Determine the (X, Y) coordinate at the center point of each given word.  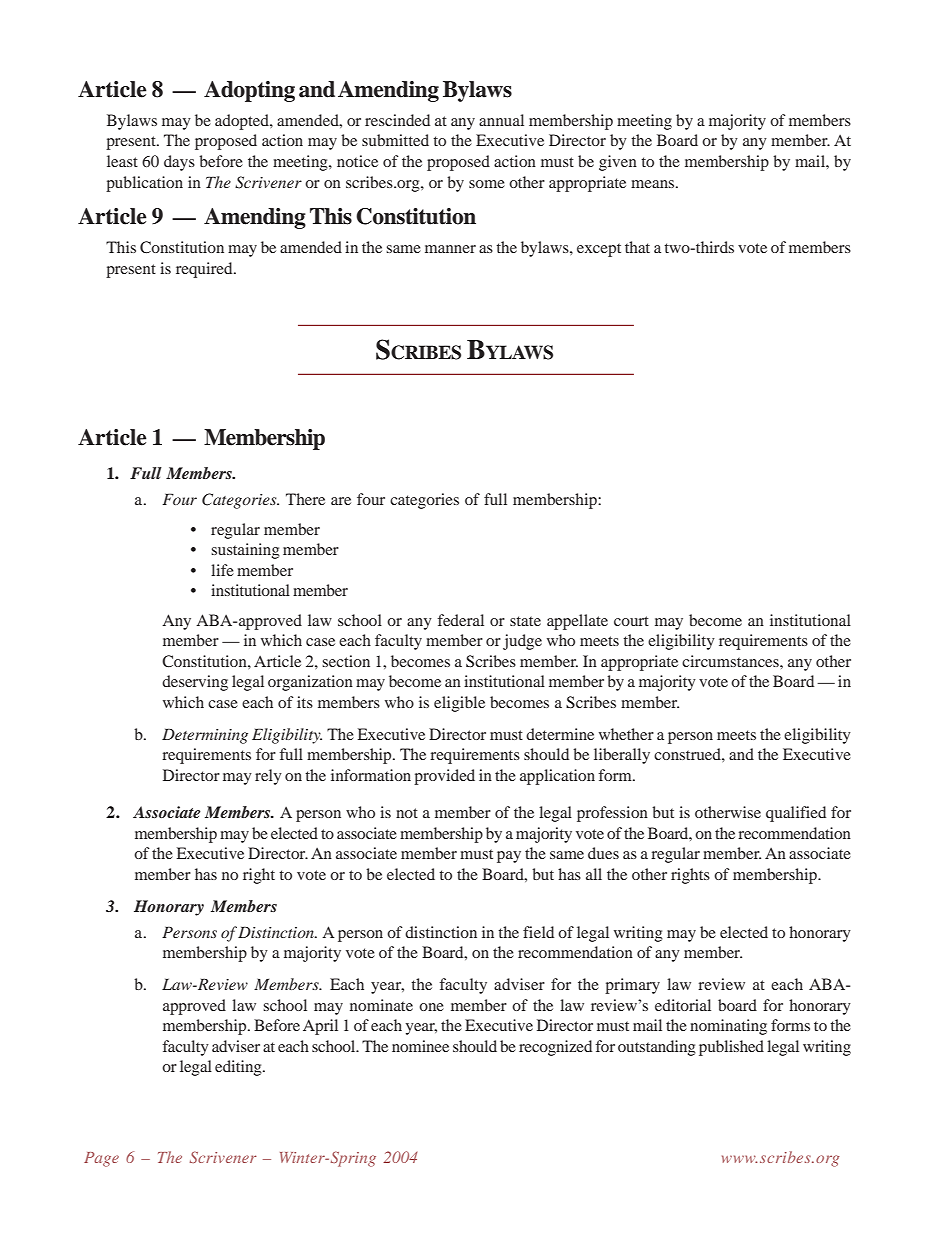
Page (101, 1159)
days (179, 163)
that (637, 247)
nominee (420, 1046)
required (205, 270)
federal (461, 620)
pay (509, 857)
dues (603, 853)
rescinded (397, 120)
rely (268, 777)
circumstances (731, 661)
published (731, 1048)
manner (450, 249)
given (618, 163)
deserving (195, 683)
